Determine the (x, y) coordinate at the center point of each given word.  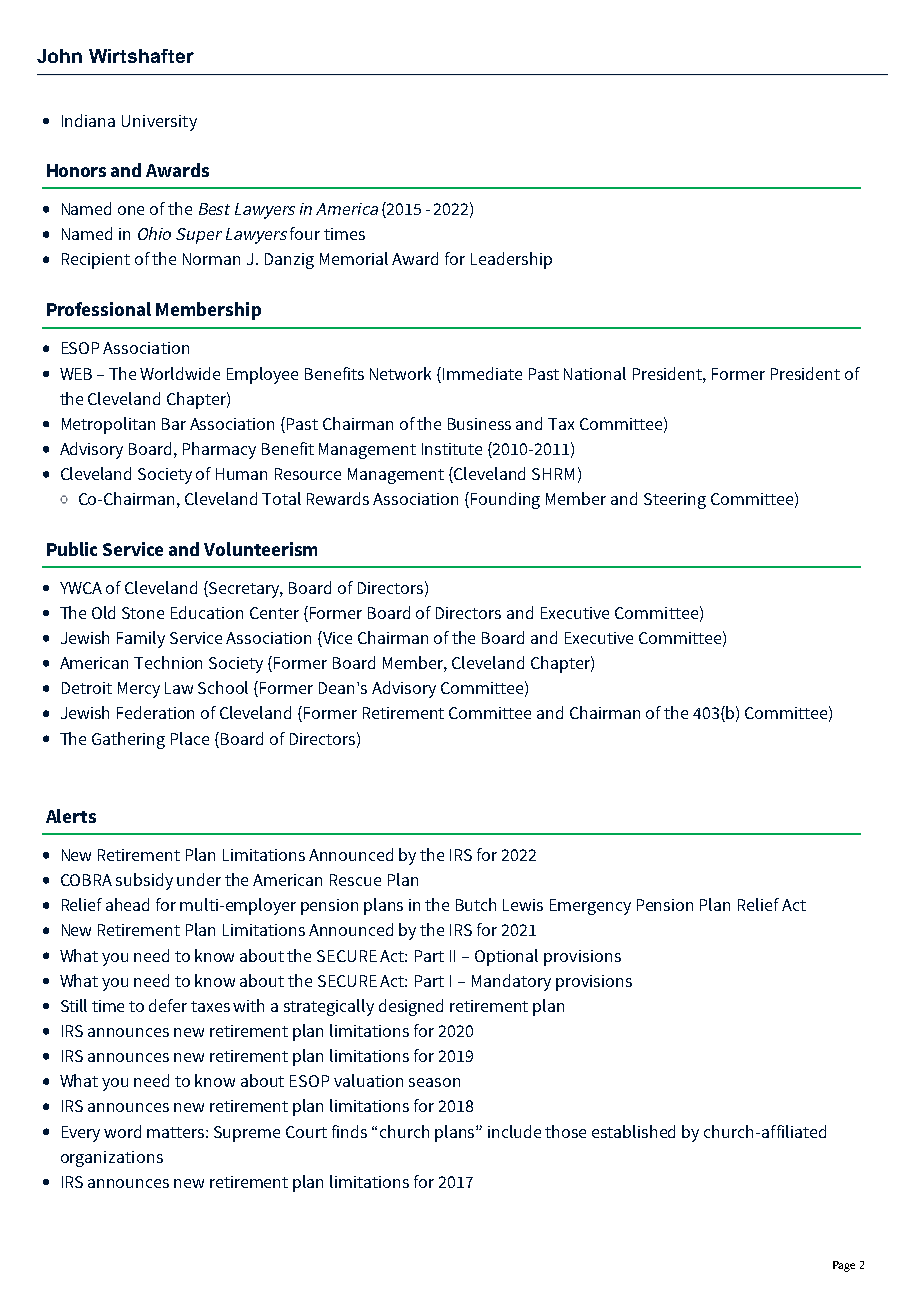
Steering (675, 501)
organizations (112, 1159)
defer (168, 1005)
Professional (99, 309)
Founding (505, 500)
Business (479, 424)
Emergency (590, 907)
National (595, 373)
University (159, 123)
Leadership (511, 260)
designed (411, 1007)
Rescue (355, 880)
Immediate (482, 373)
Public (72, 549)
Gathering (128, 740)
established (633, 1131)
